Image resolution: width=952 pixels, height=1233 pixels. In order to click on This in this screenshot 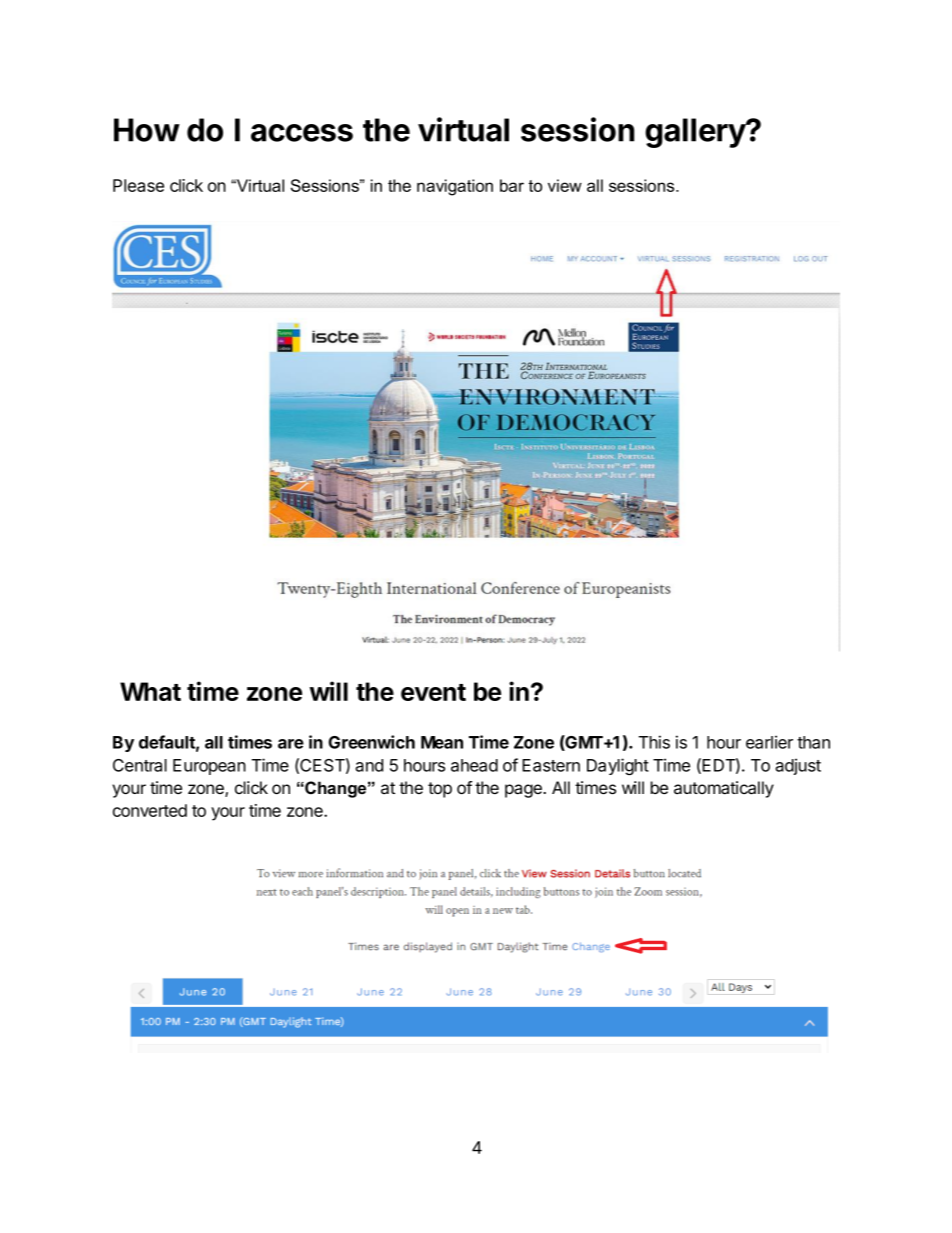, I will do `click(654, 742)`.
